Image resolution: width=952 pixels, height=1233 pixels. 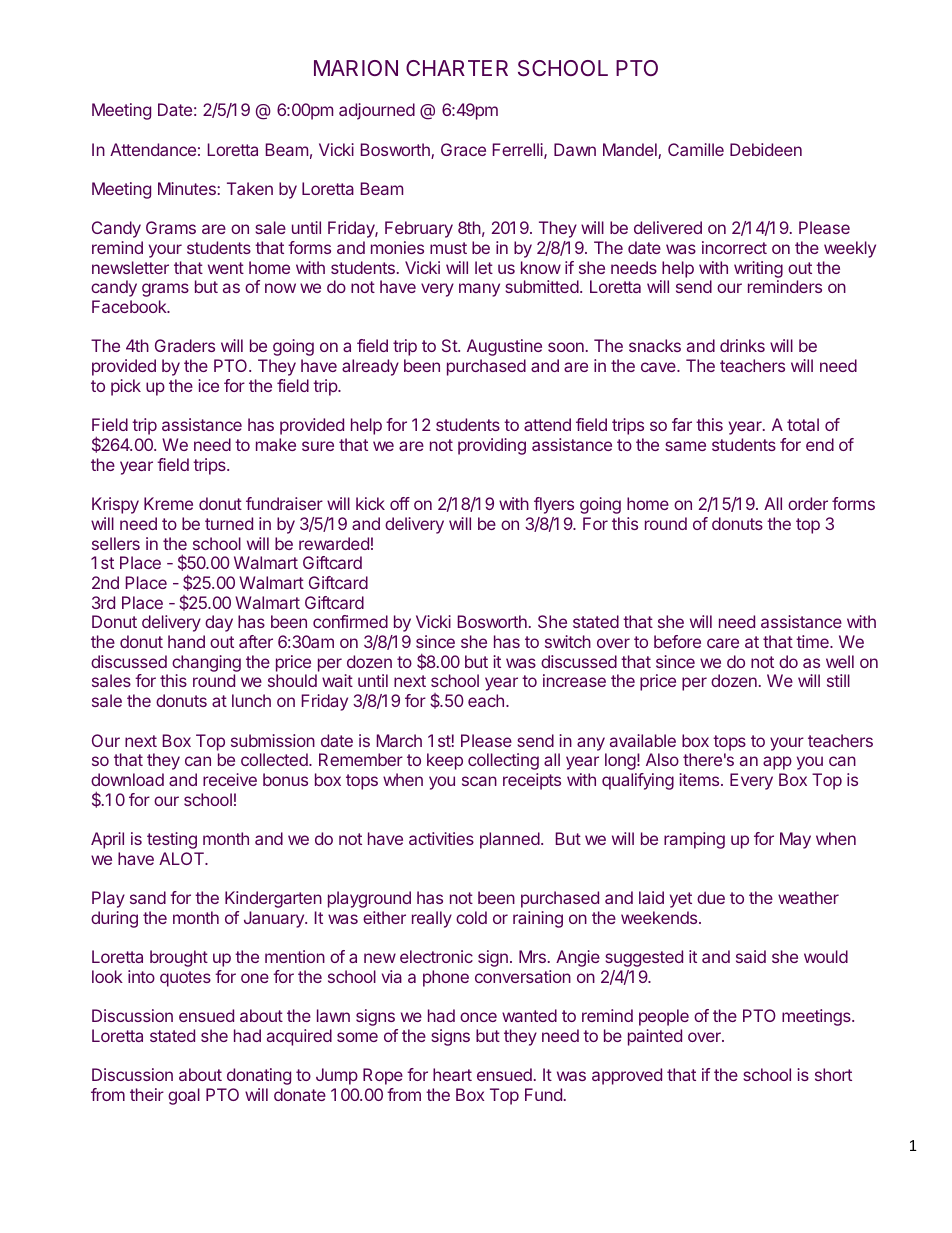 I want to click on providing, so click(x=492, y=446).
